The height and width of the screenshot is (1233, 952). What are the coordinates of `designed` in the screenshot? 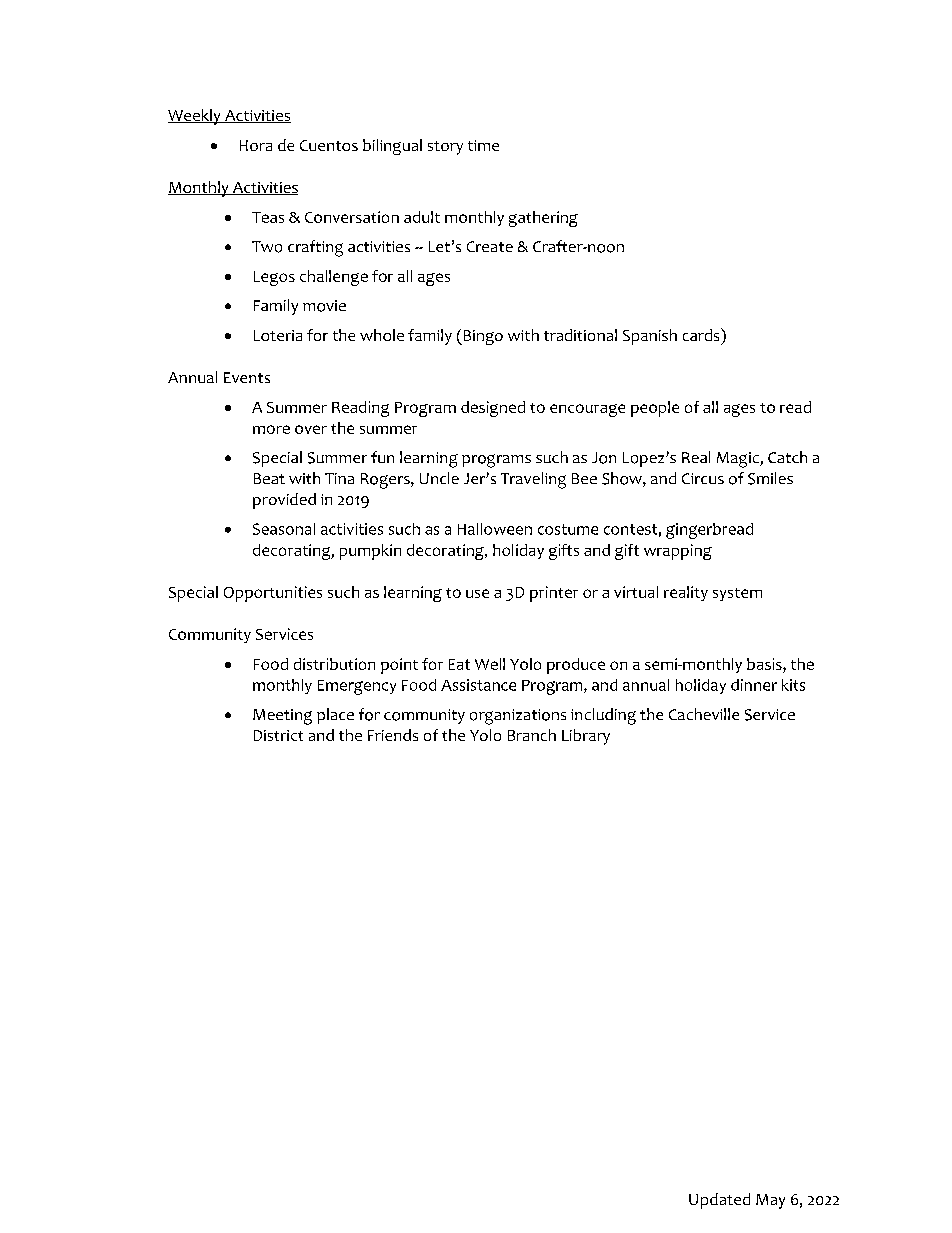 It's located at (493, 409).
